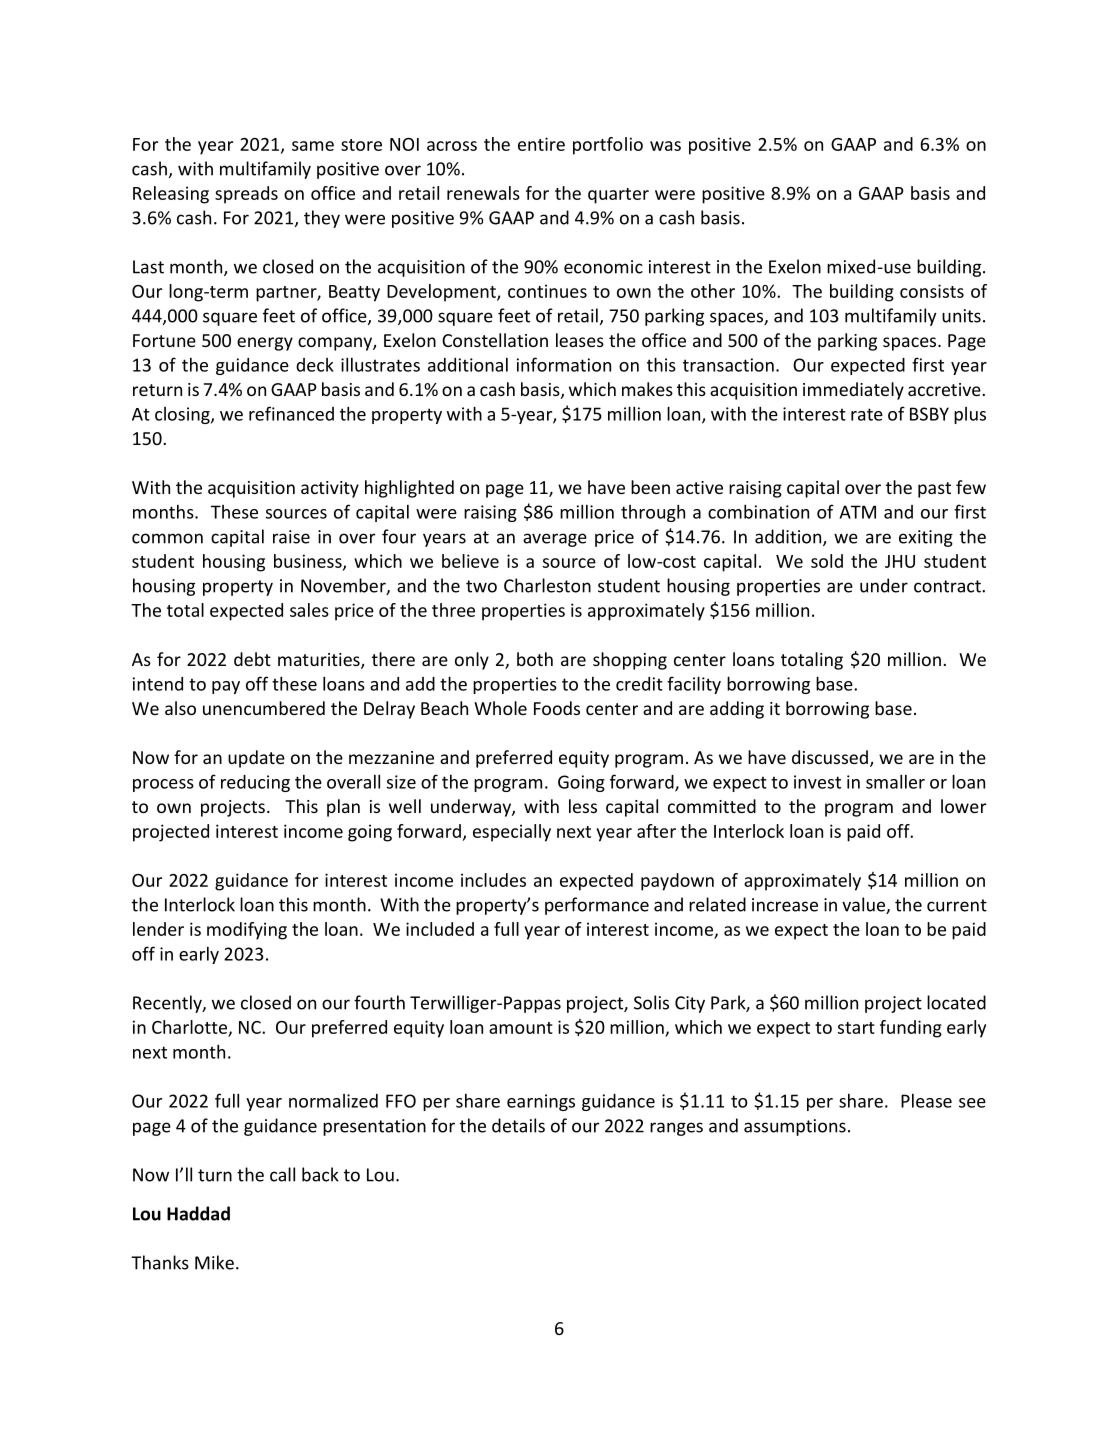 The image size is (1118, 1447). I want to click on refinanced, so click(291, 413).
